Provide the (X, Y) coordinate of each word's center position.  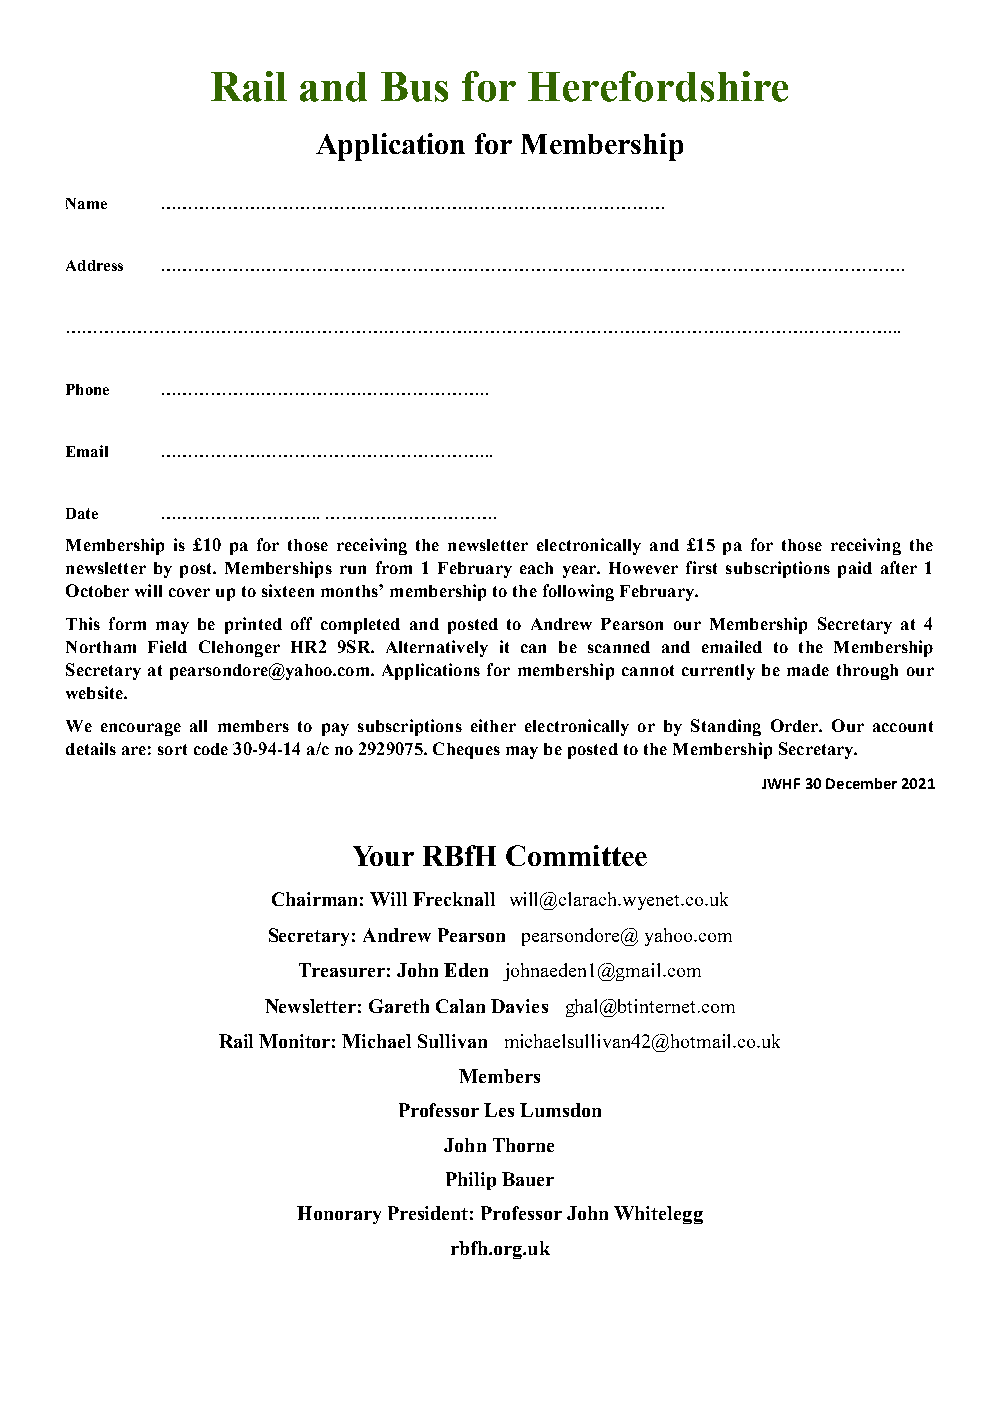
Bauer (528, 1179)
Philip (471, 1181)
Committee (576, 855)
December (861, 783)
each (536, 568)
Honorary (339, 1215)
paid (855, 569)
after (899, 567)
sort (172, 749)
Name (86, 203)
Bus (414, 87)
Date (82, 513)
